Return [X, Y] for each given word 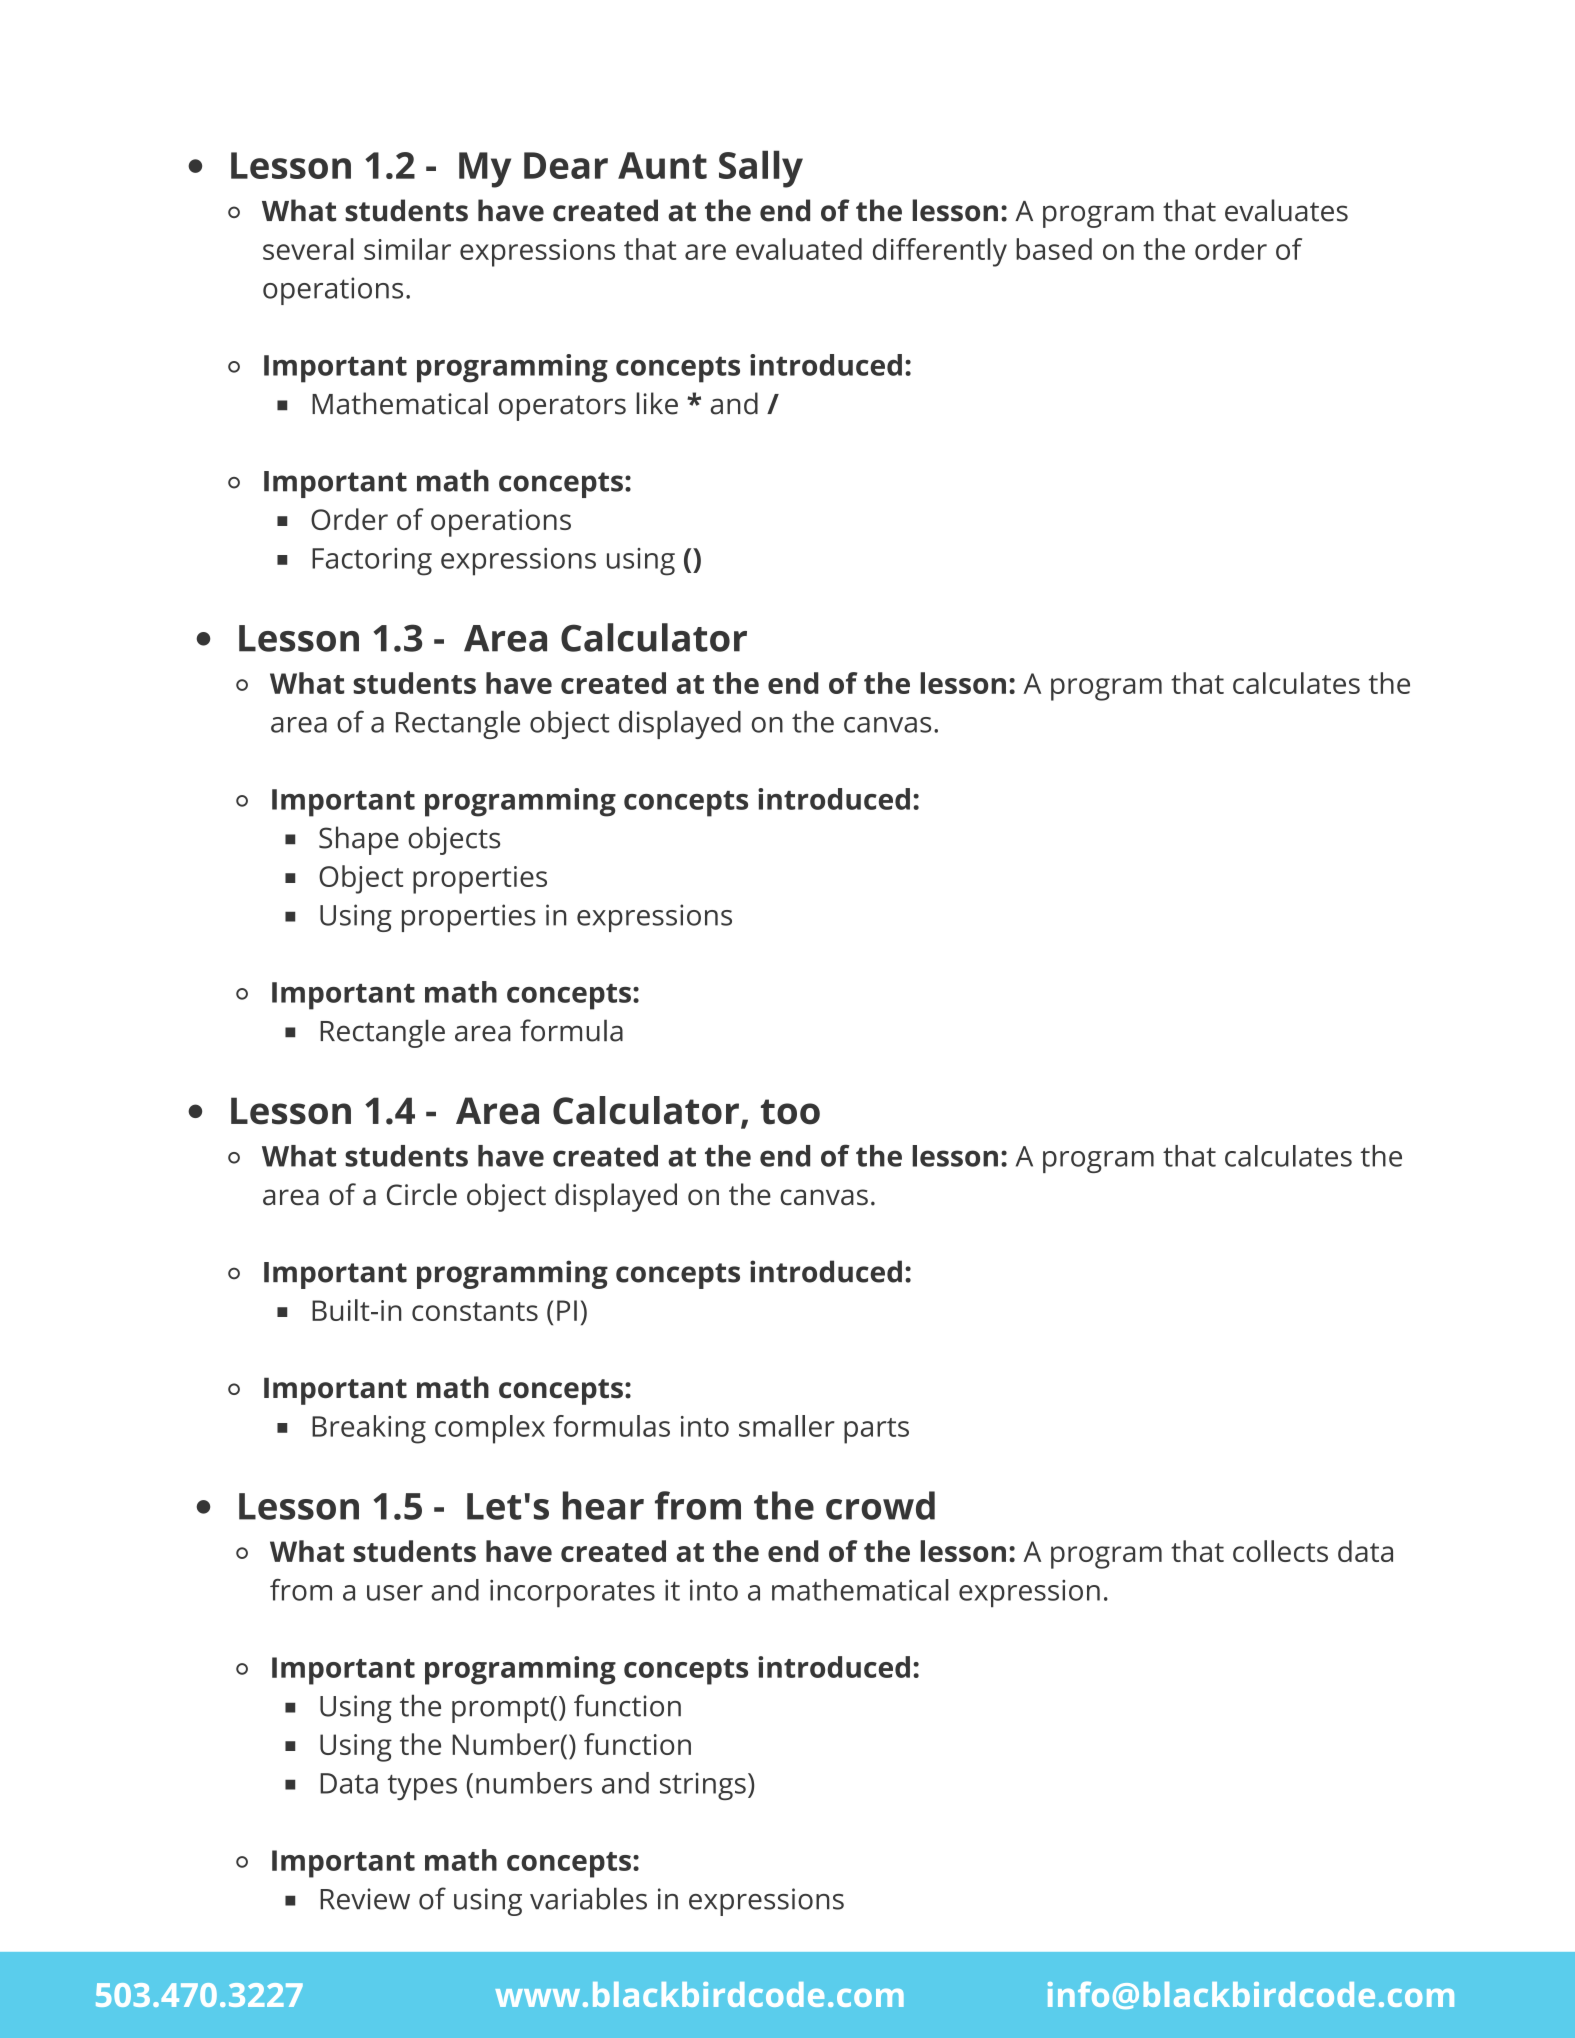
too [790, 1112]
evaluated [799, 249]
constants [475, 1311]
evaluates [1286, 210]
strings [703, 1786]
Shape [359, 840]
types [422, 1787]
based [1054, 249]
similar [407, 249]
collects [1280, 1551]
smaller [787, 1426]
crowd [880, 1505]
